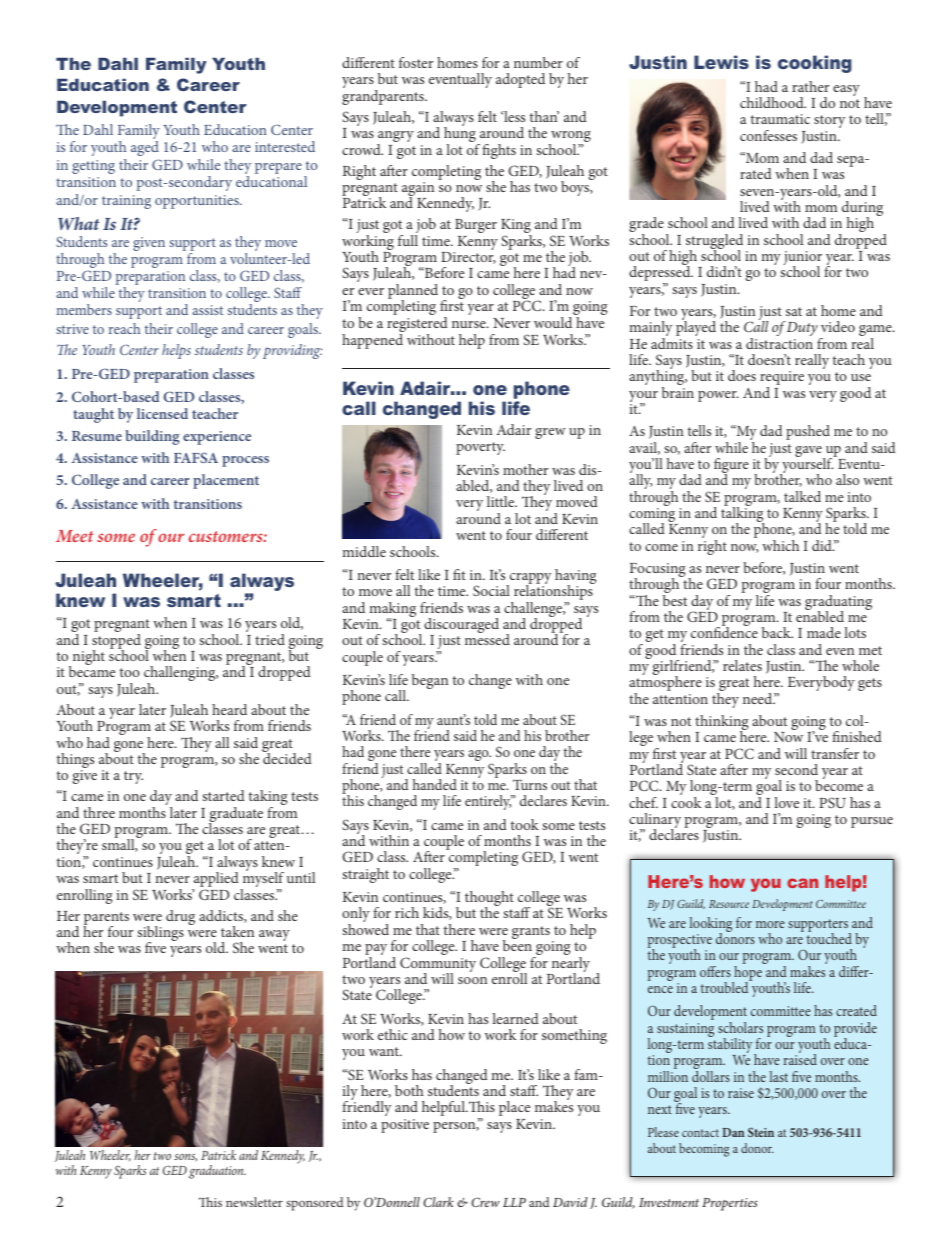 The height and width of the screenshot is (1233, 952). I want to click on Crew, so click(485, 1202).
